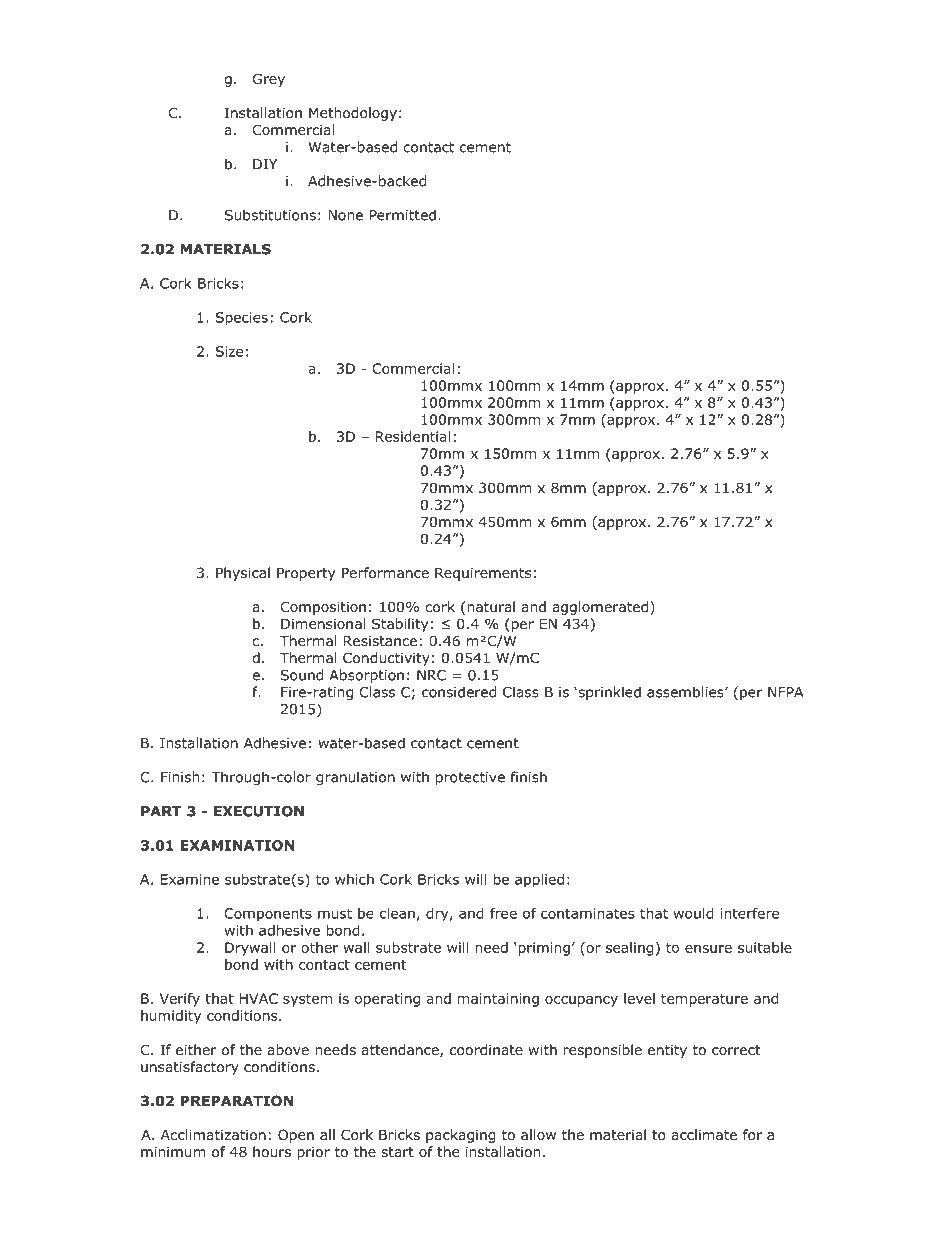 The width and height of the screenshot is (952, 1233). What do you see at coordinates (259, 811) in the screenshot?
I see `EXECUTION` at bounding box center [259, 811].
